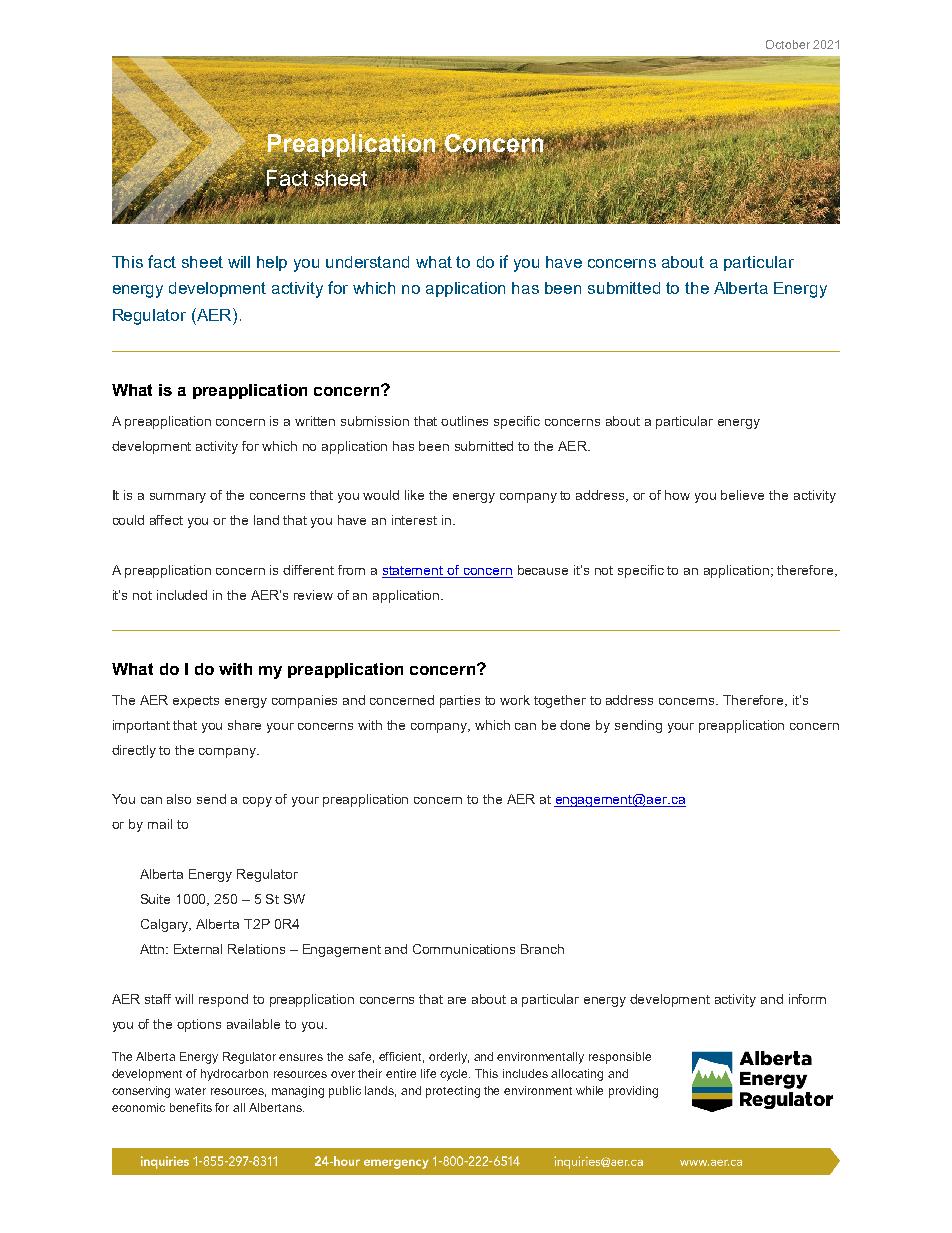  Describe the element at coordinates (272, 263) in the screenshot. I see `help` at that location.
